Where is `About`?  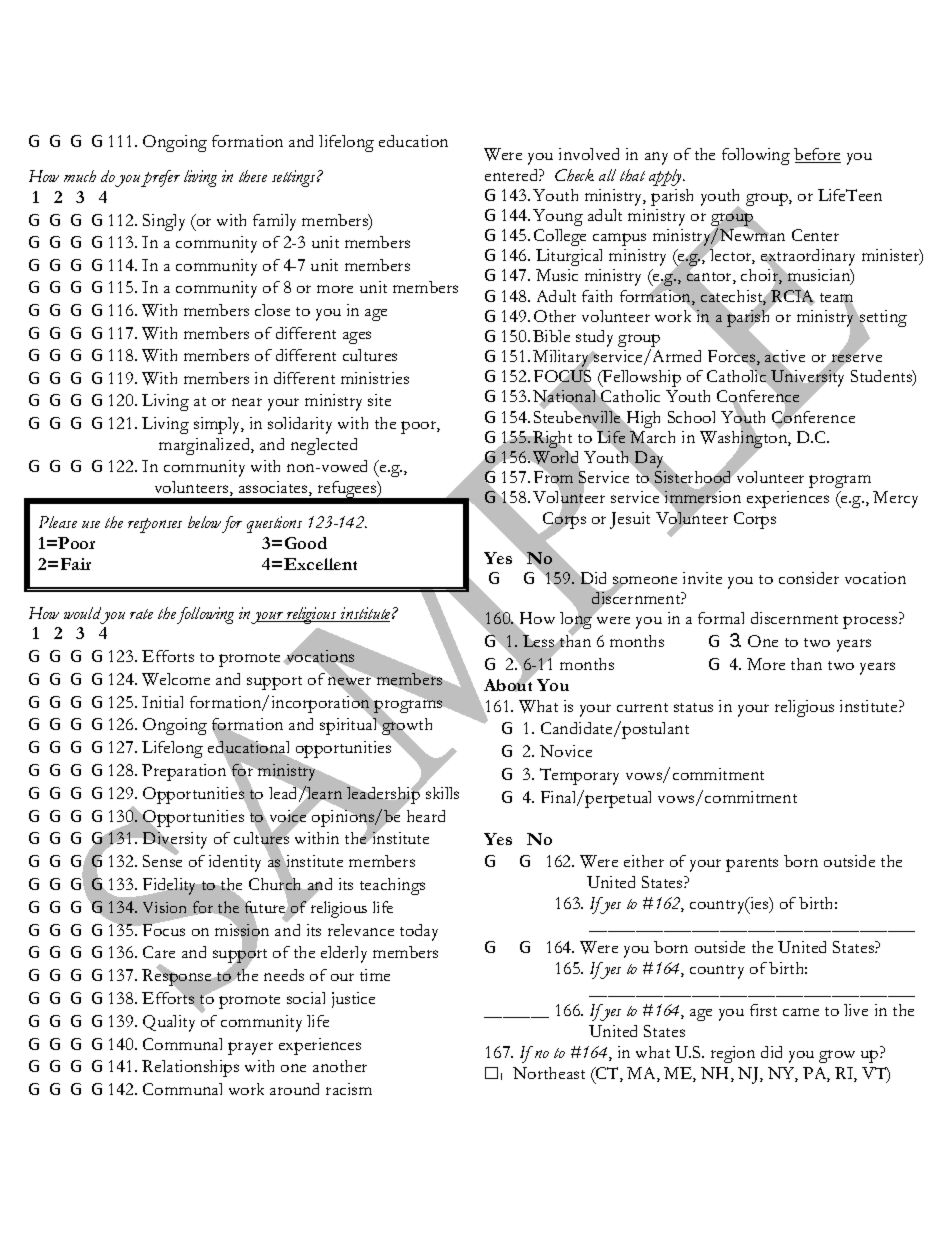
About is located at coordinates (508, 684).
